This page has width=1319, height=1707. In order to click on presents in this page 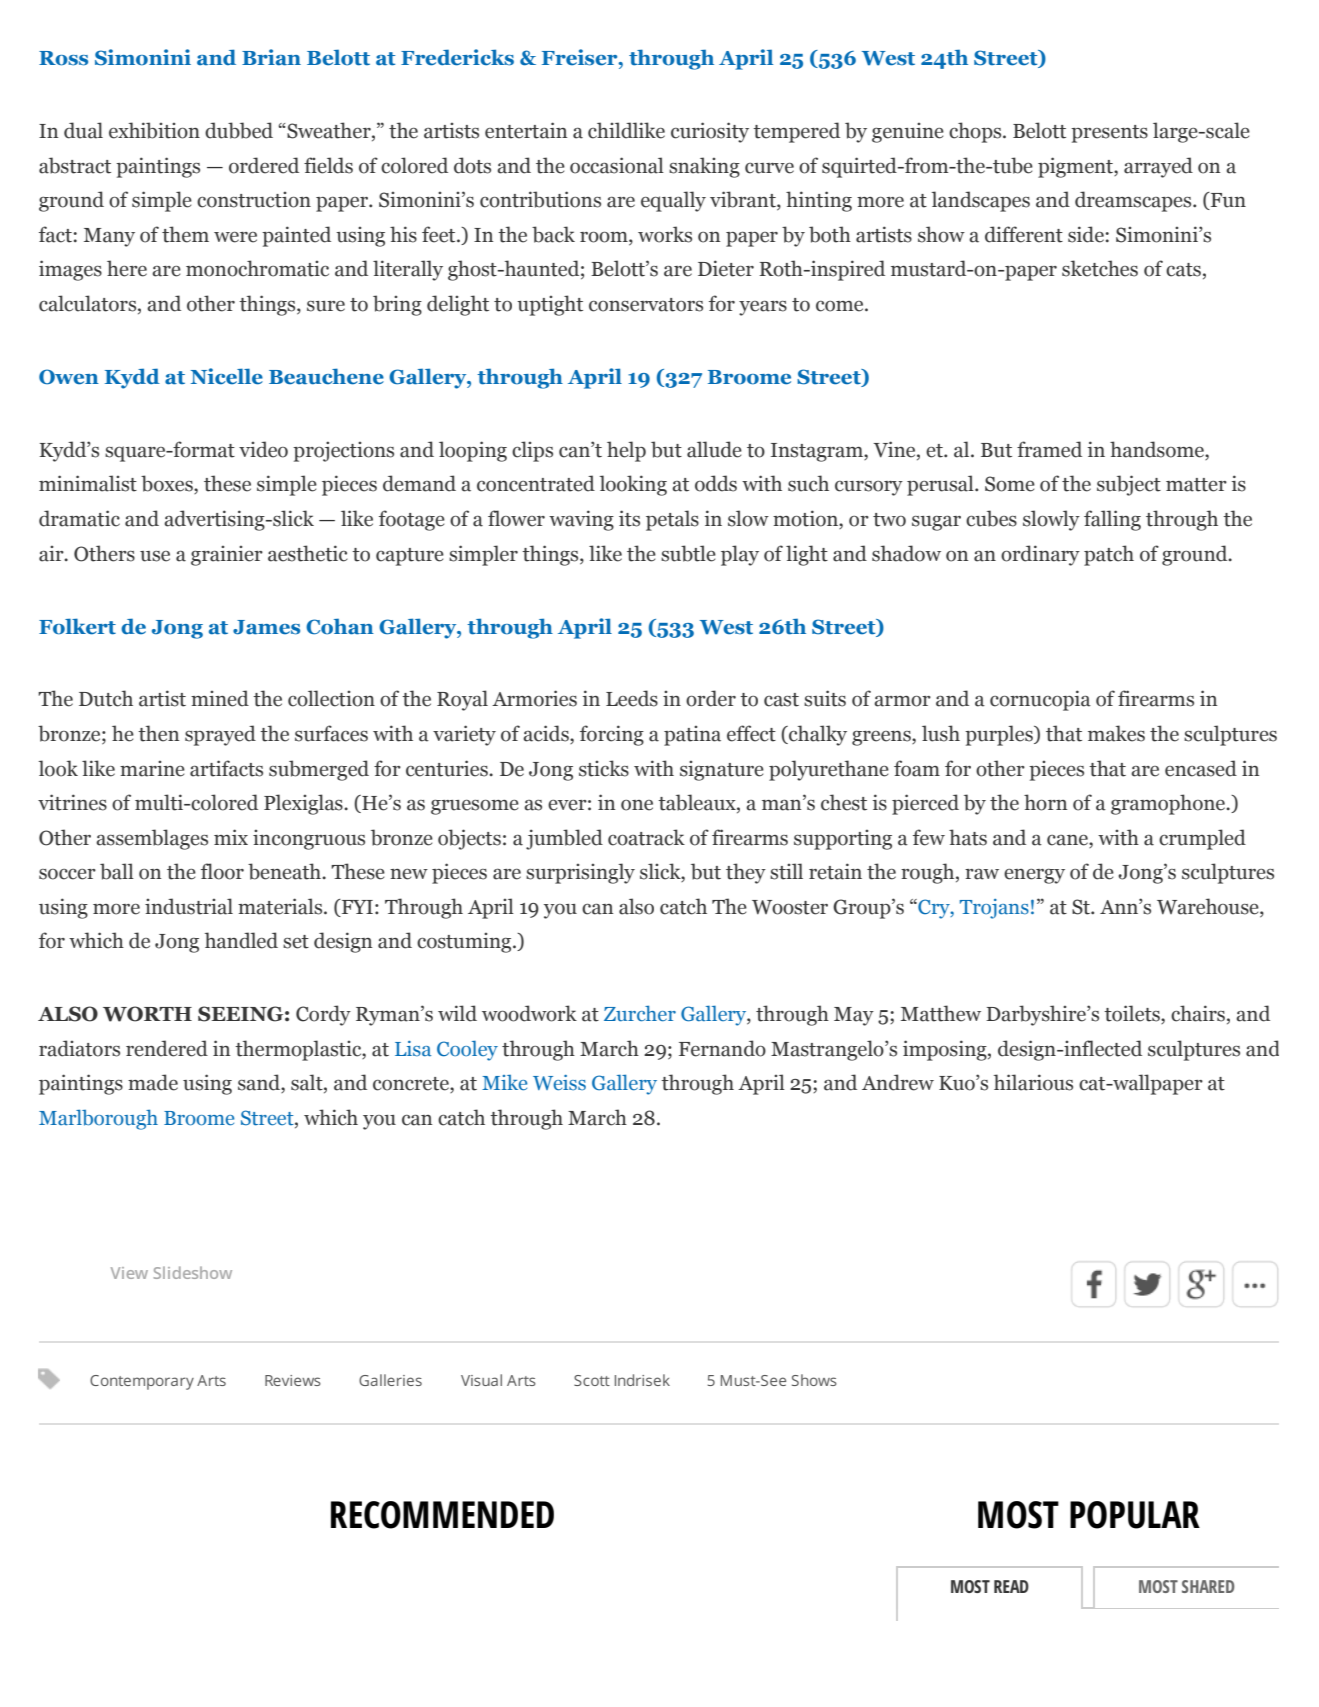, I will do `click(1109, 134)`.
